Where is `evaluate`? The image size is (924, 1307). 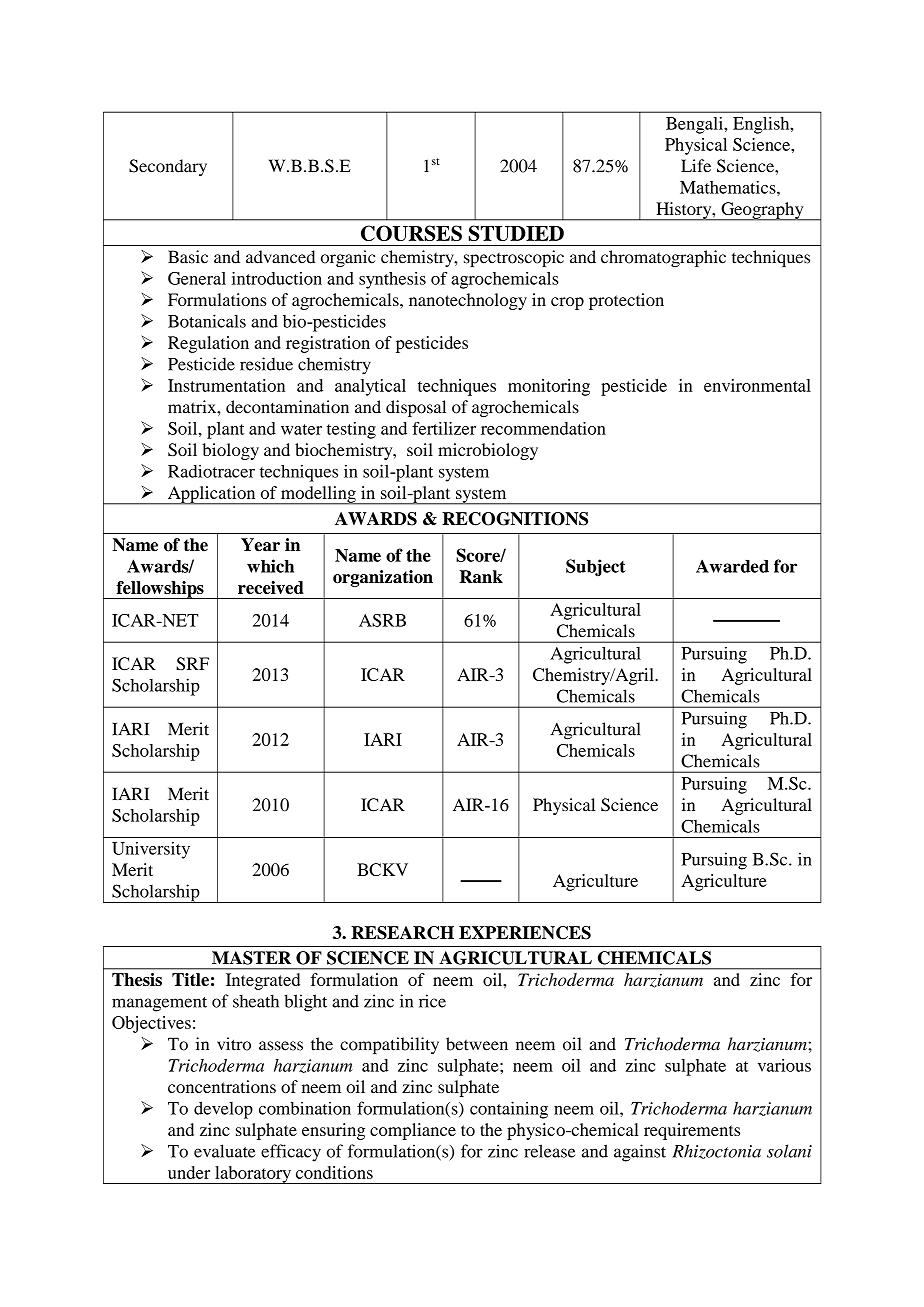
evaluate is located at coordinates (225, 1151).
